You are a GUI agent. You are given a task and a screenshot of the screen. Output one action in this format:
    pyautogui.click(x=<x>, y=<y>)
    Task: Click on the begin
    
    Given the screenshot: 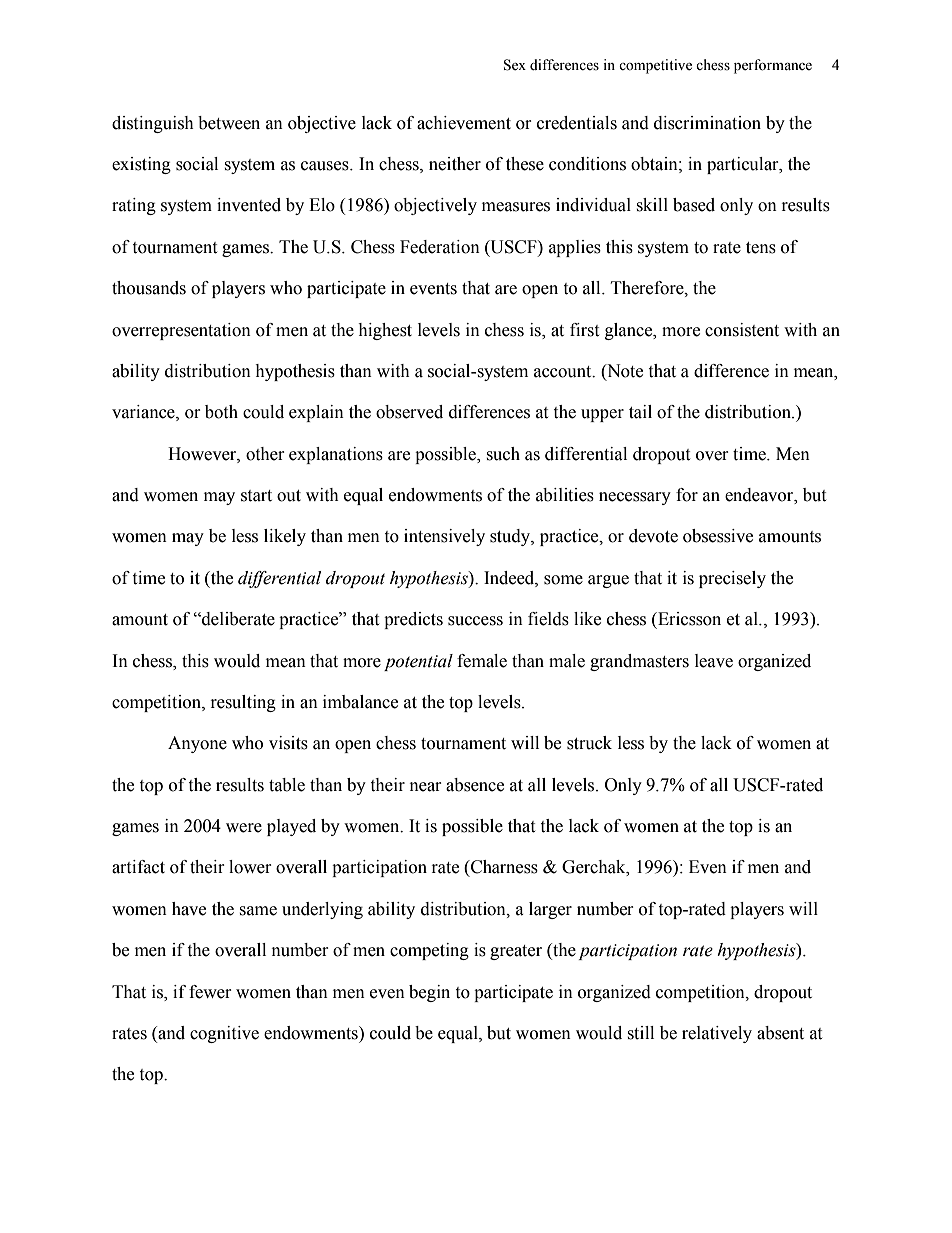 What is the action you would take?
    pyautogui.click(x=429, y=993)
